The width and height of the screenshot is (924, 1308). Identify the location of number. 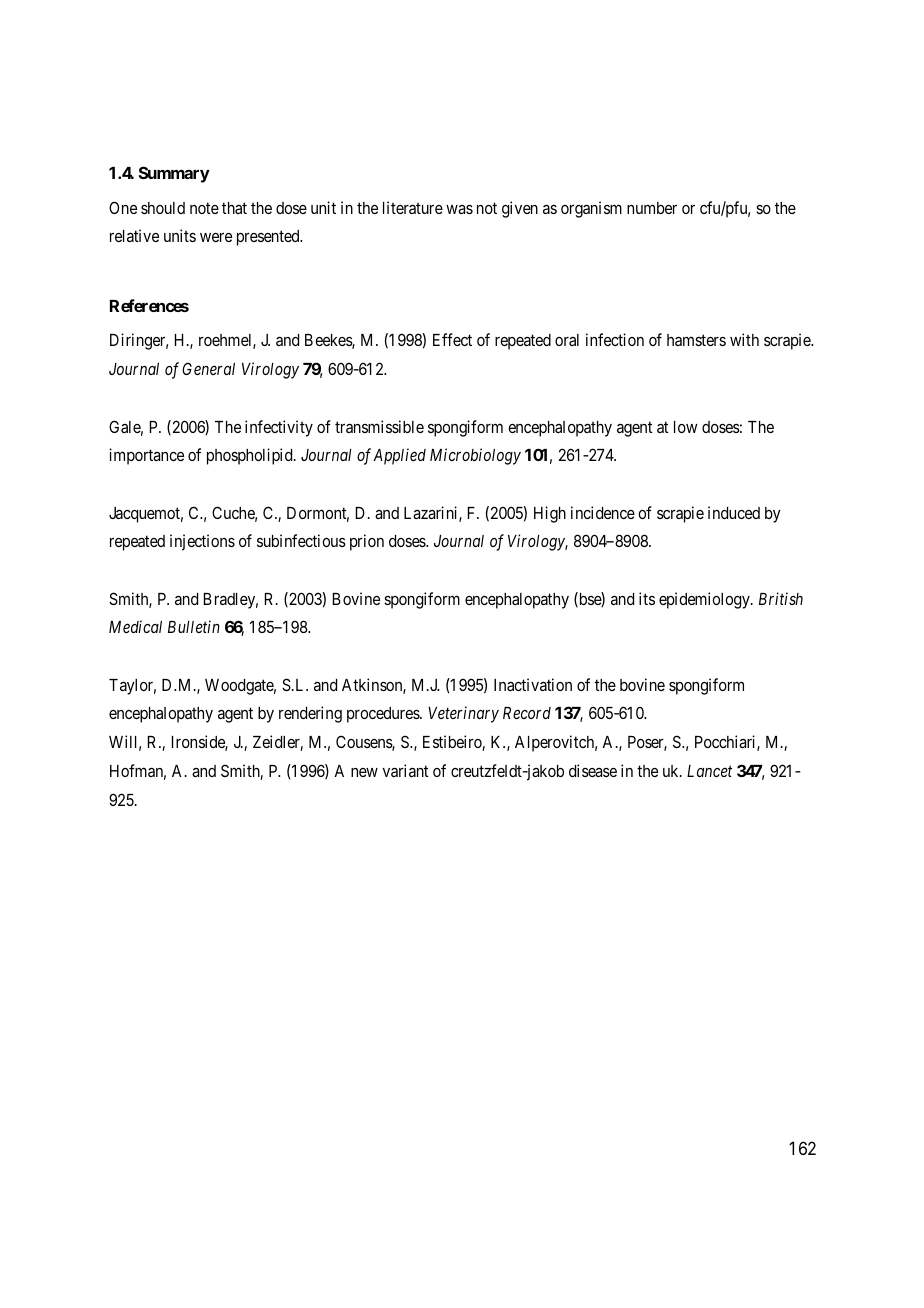
(652, 208).
